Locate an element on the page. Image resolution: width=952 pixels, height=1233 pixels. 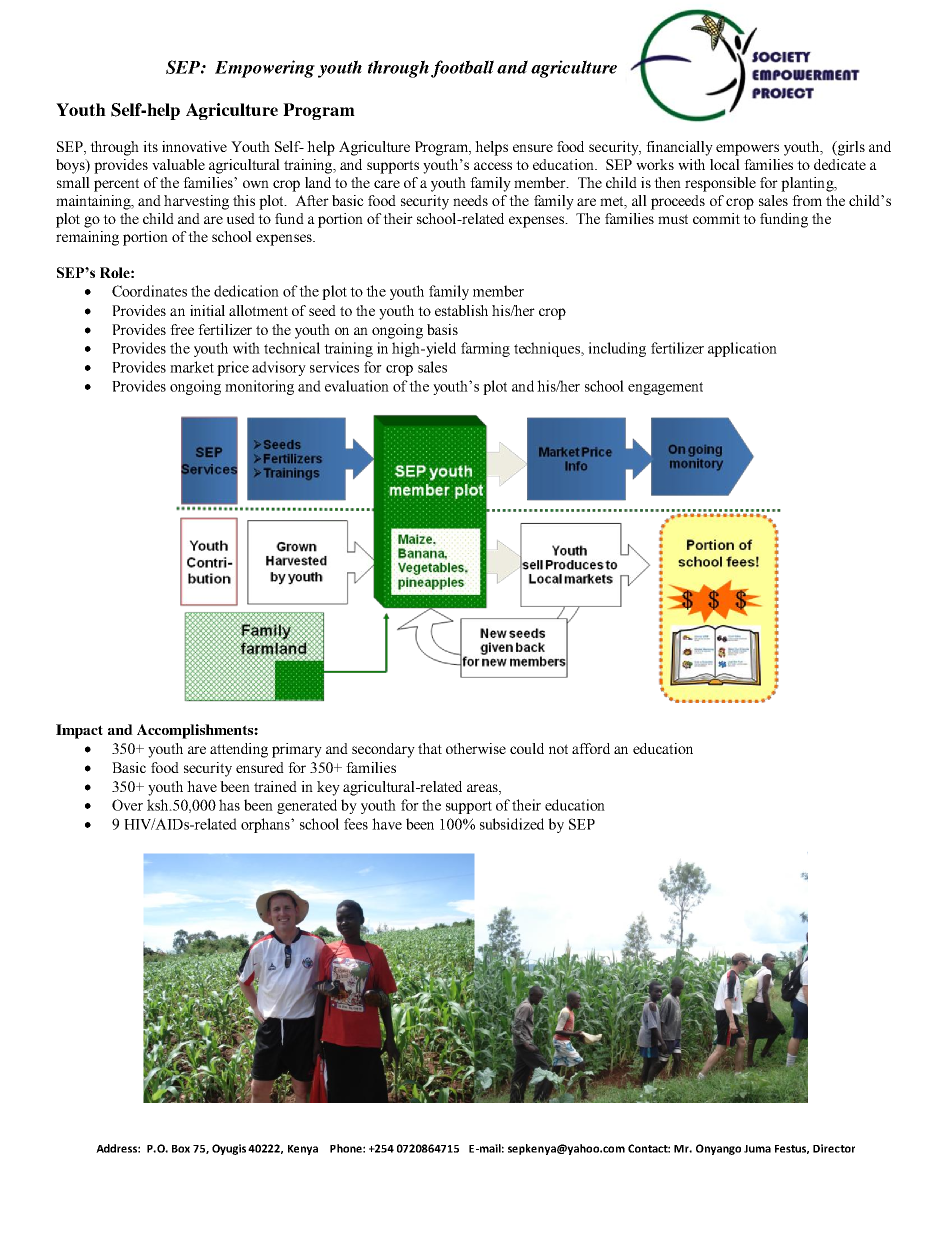
market is located at coordinates (192, 367).
